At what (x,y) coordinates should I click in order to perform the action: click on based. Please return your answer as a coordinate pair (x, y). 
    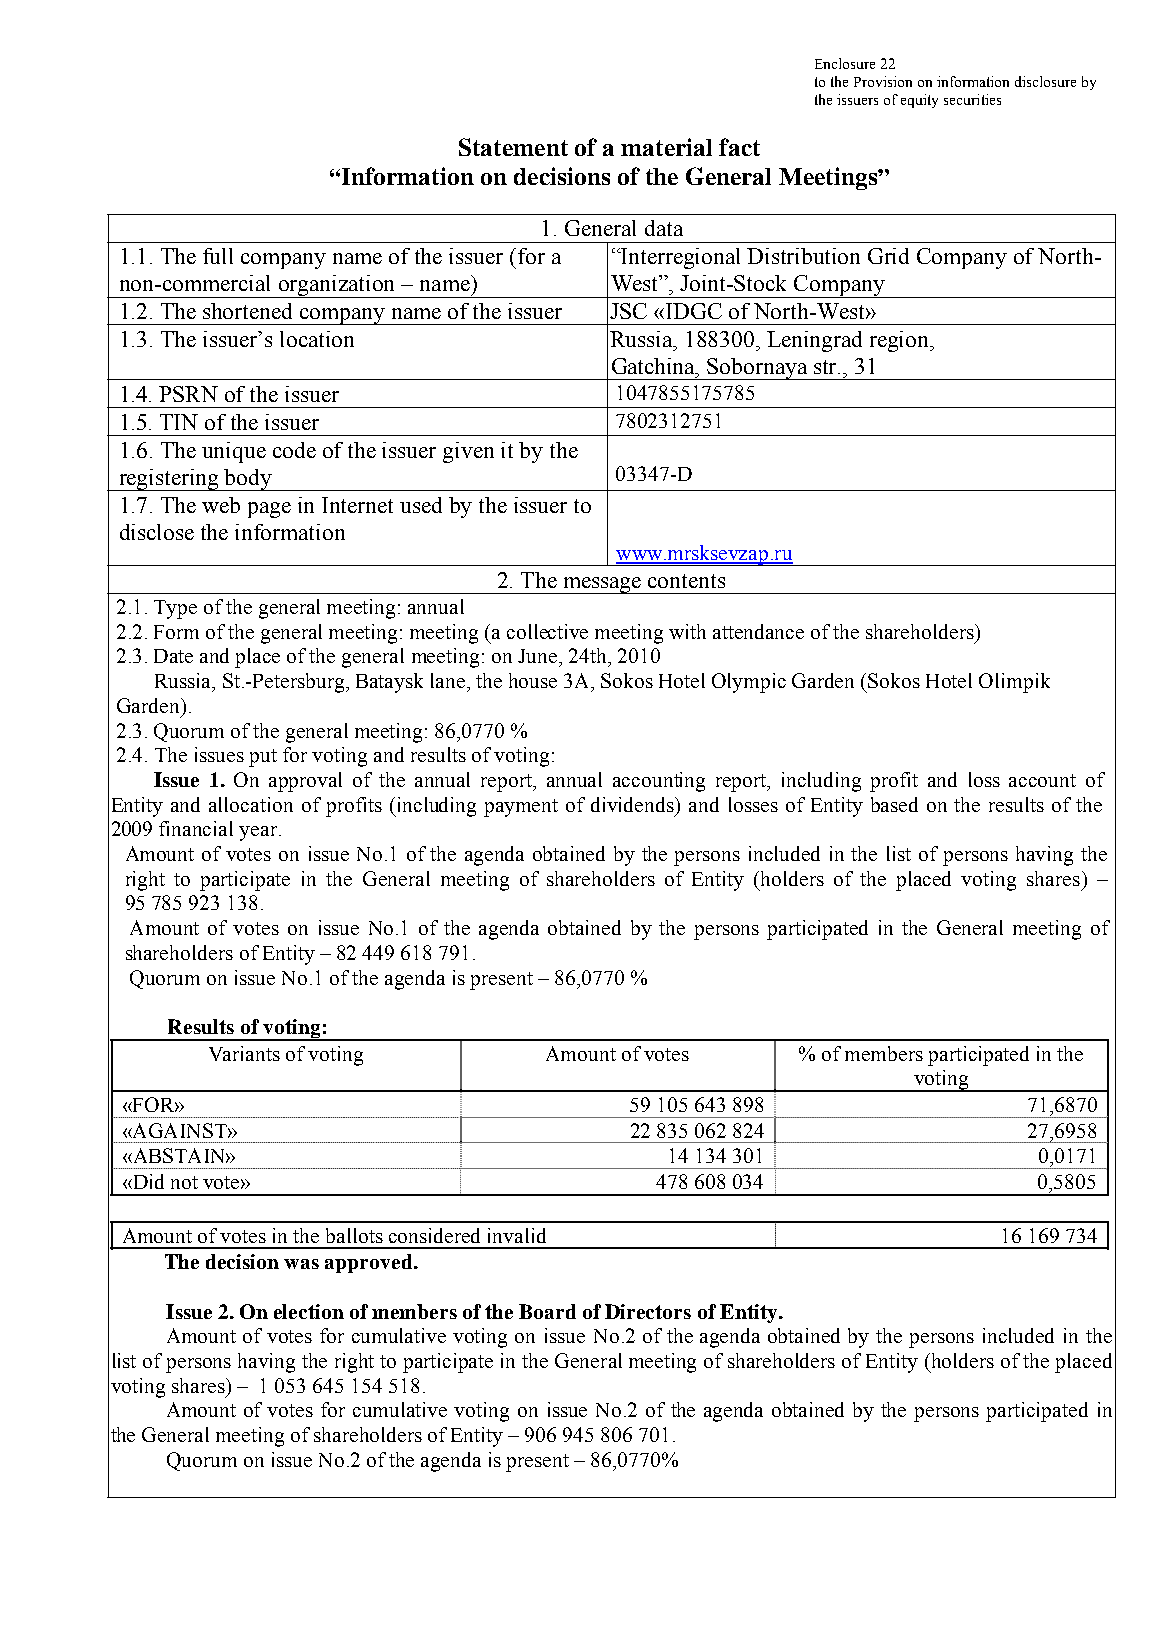
    Looking at the image, I should click on (894, 804).
